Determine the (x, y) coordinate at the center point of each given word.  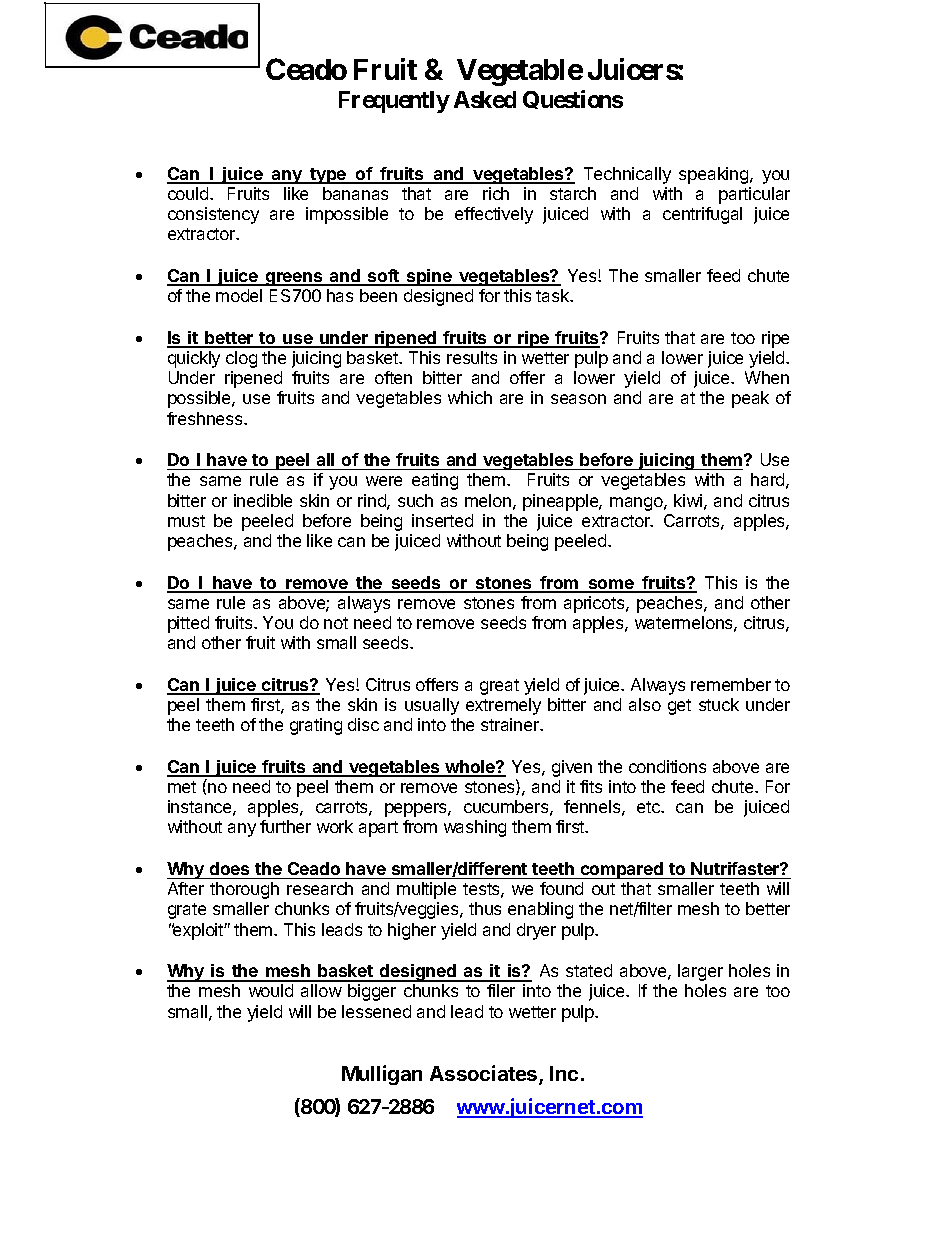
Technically (627, 175)
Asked (485, 99)
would (271, 990)
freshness (206, 418)
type (328, 176)
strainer (511, 724)
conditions (667, 766)
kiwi (688, 500)
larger (700, 972)
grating (316, 726)
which (470, 397)
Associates (485, 1074)
